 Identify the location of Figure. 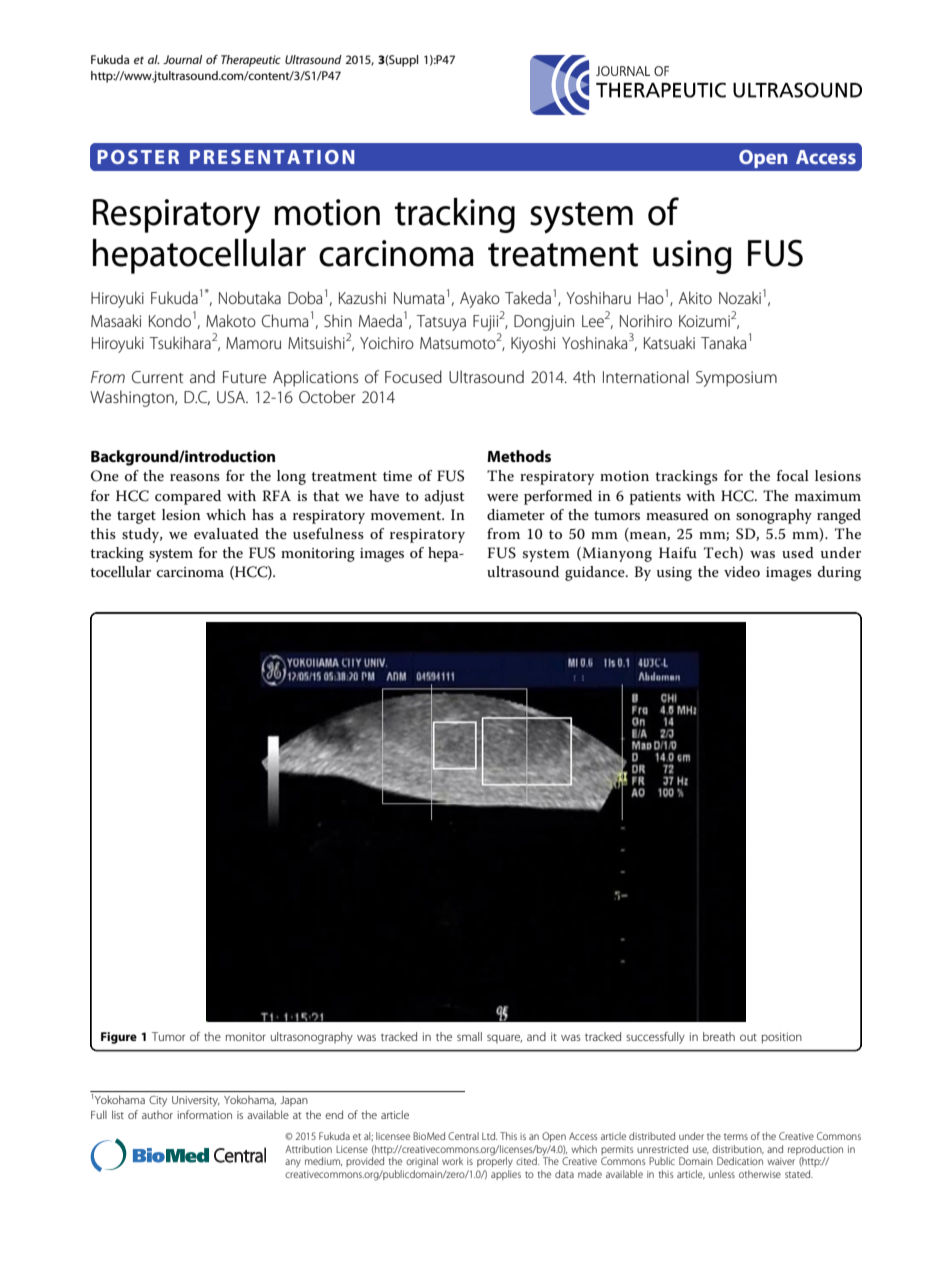
(119, 1038).
